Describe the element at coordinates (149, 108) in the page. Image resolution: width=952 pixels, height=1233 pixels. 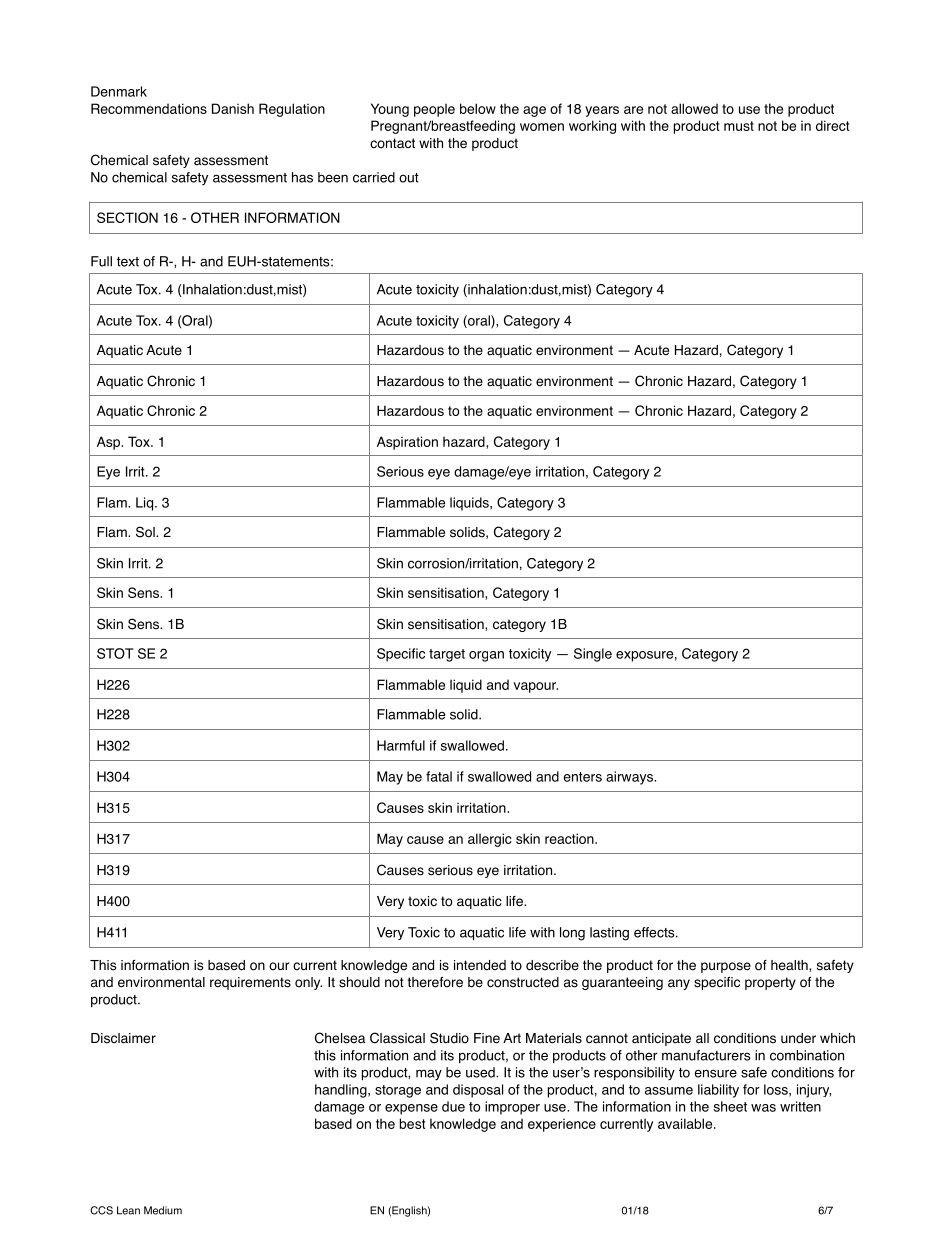
I see `Recommendations` at that location.
